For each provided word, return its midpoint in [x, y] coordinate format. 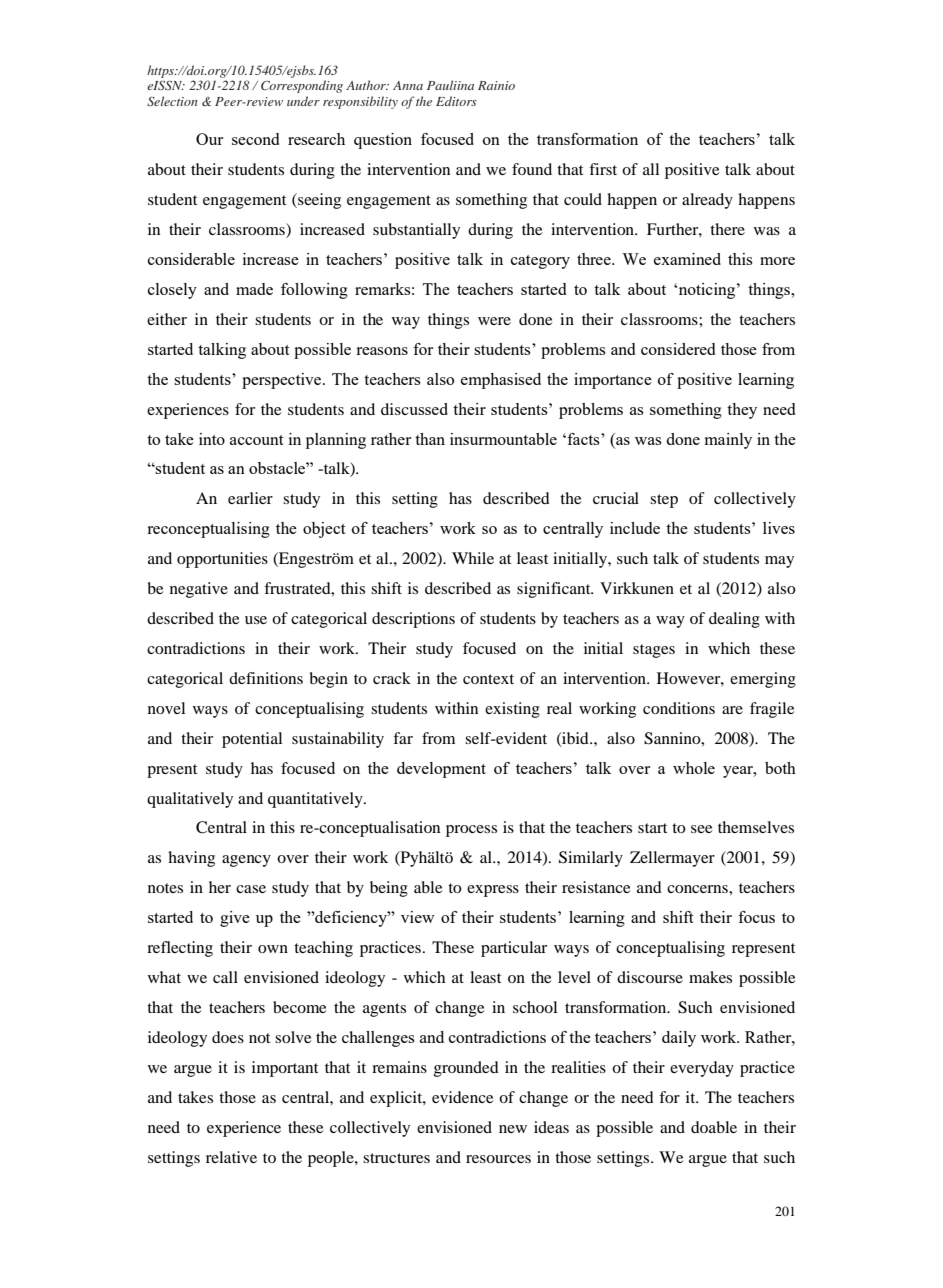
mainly [728, 441]
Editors [456, 101]
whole [694, 768]
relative [231, 1157]
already [707, 201]
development [441, 770]
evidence [462, 1097]
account [257, 440]
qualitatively [190, 800]
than [430, 439]
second [255, 139]
